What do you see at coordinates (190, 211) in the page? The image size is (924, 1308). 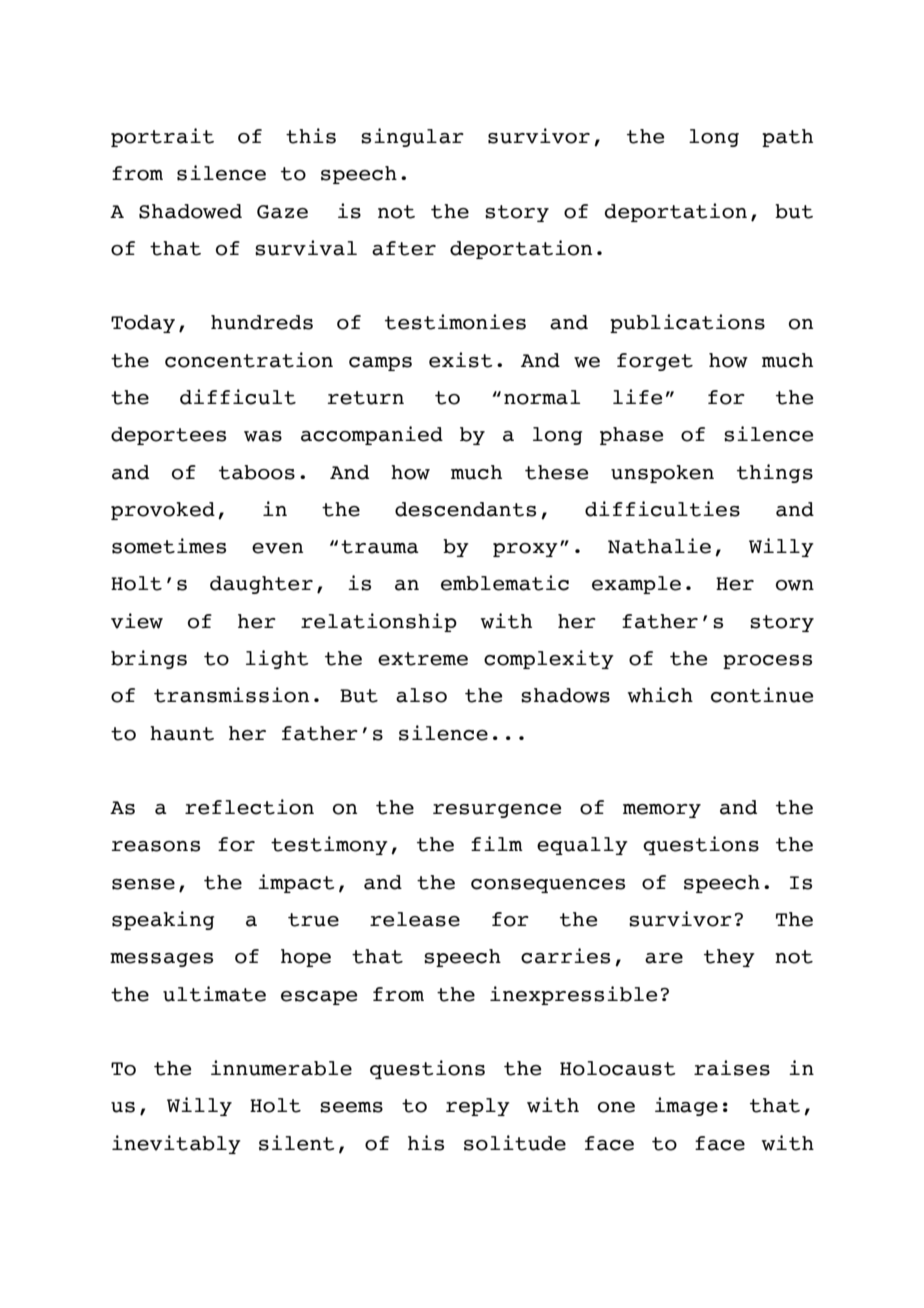 I see `Shadowed` at bounding box center [190, 211].
